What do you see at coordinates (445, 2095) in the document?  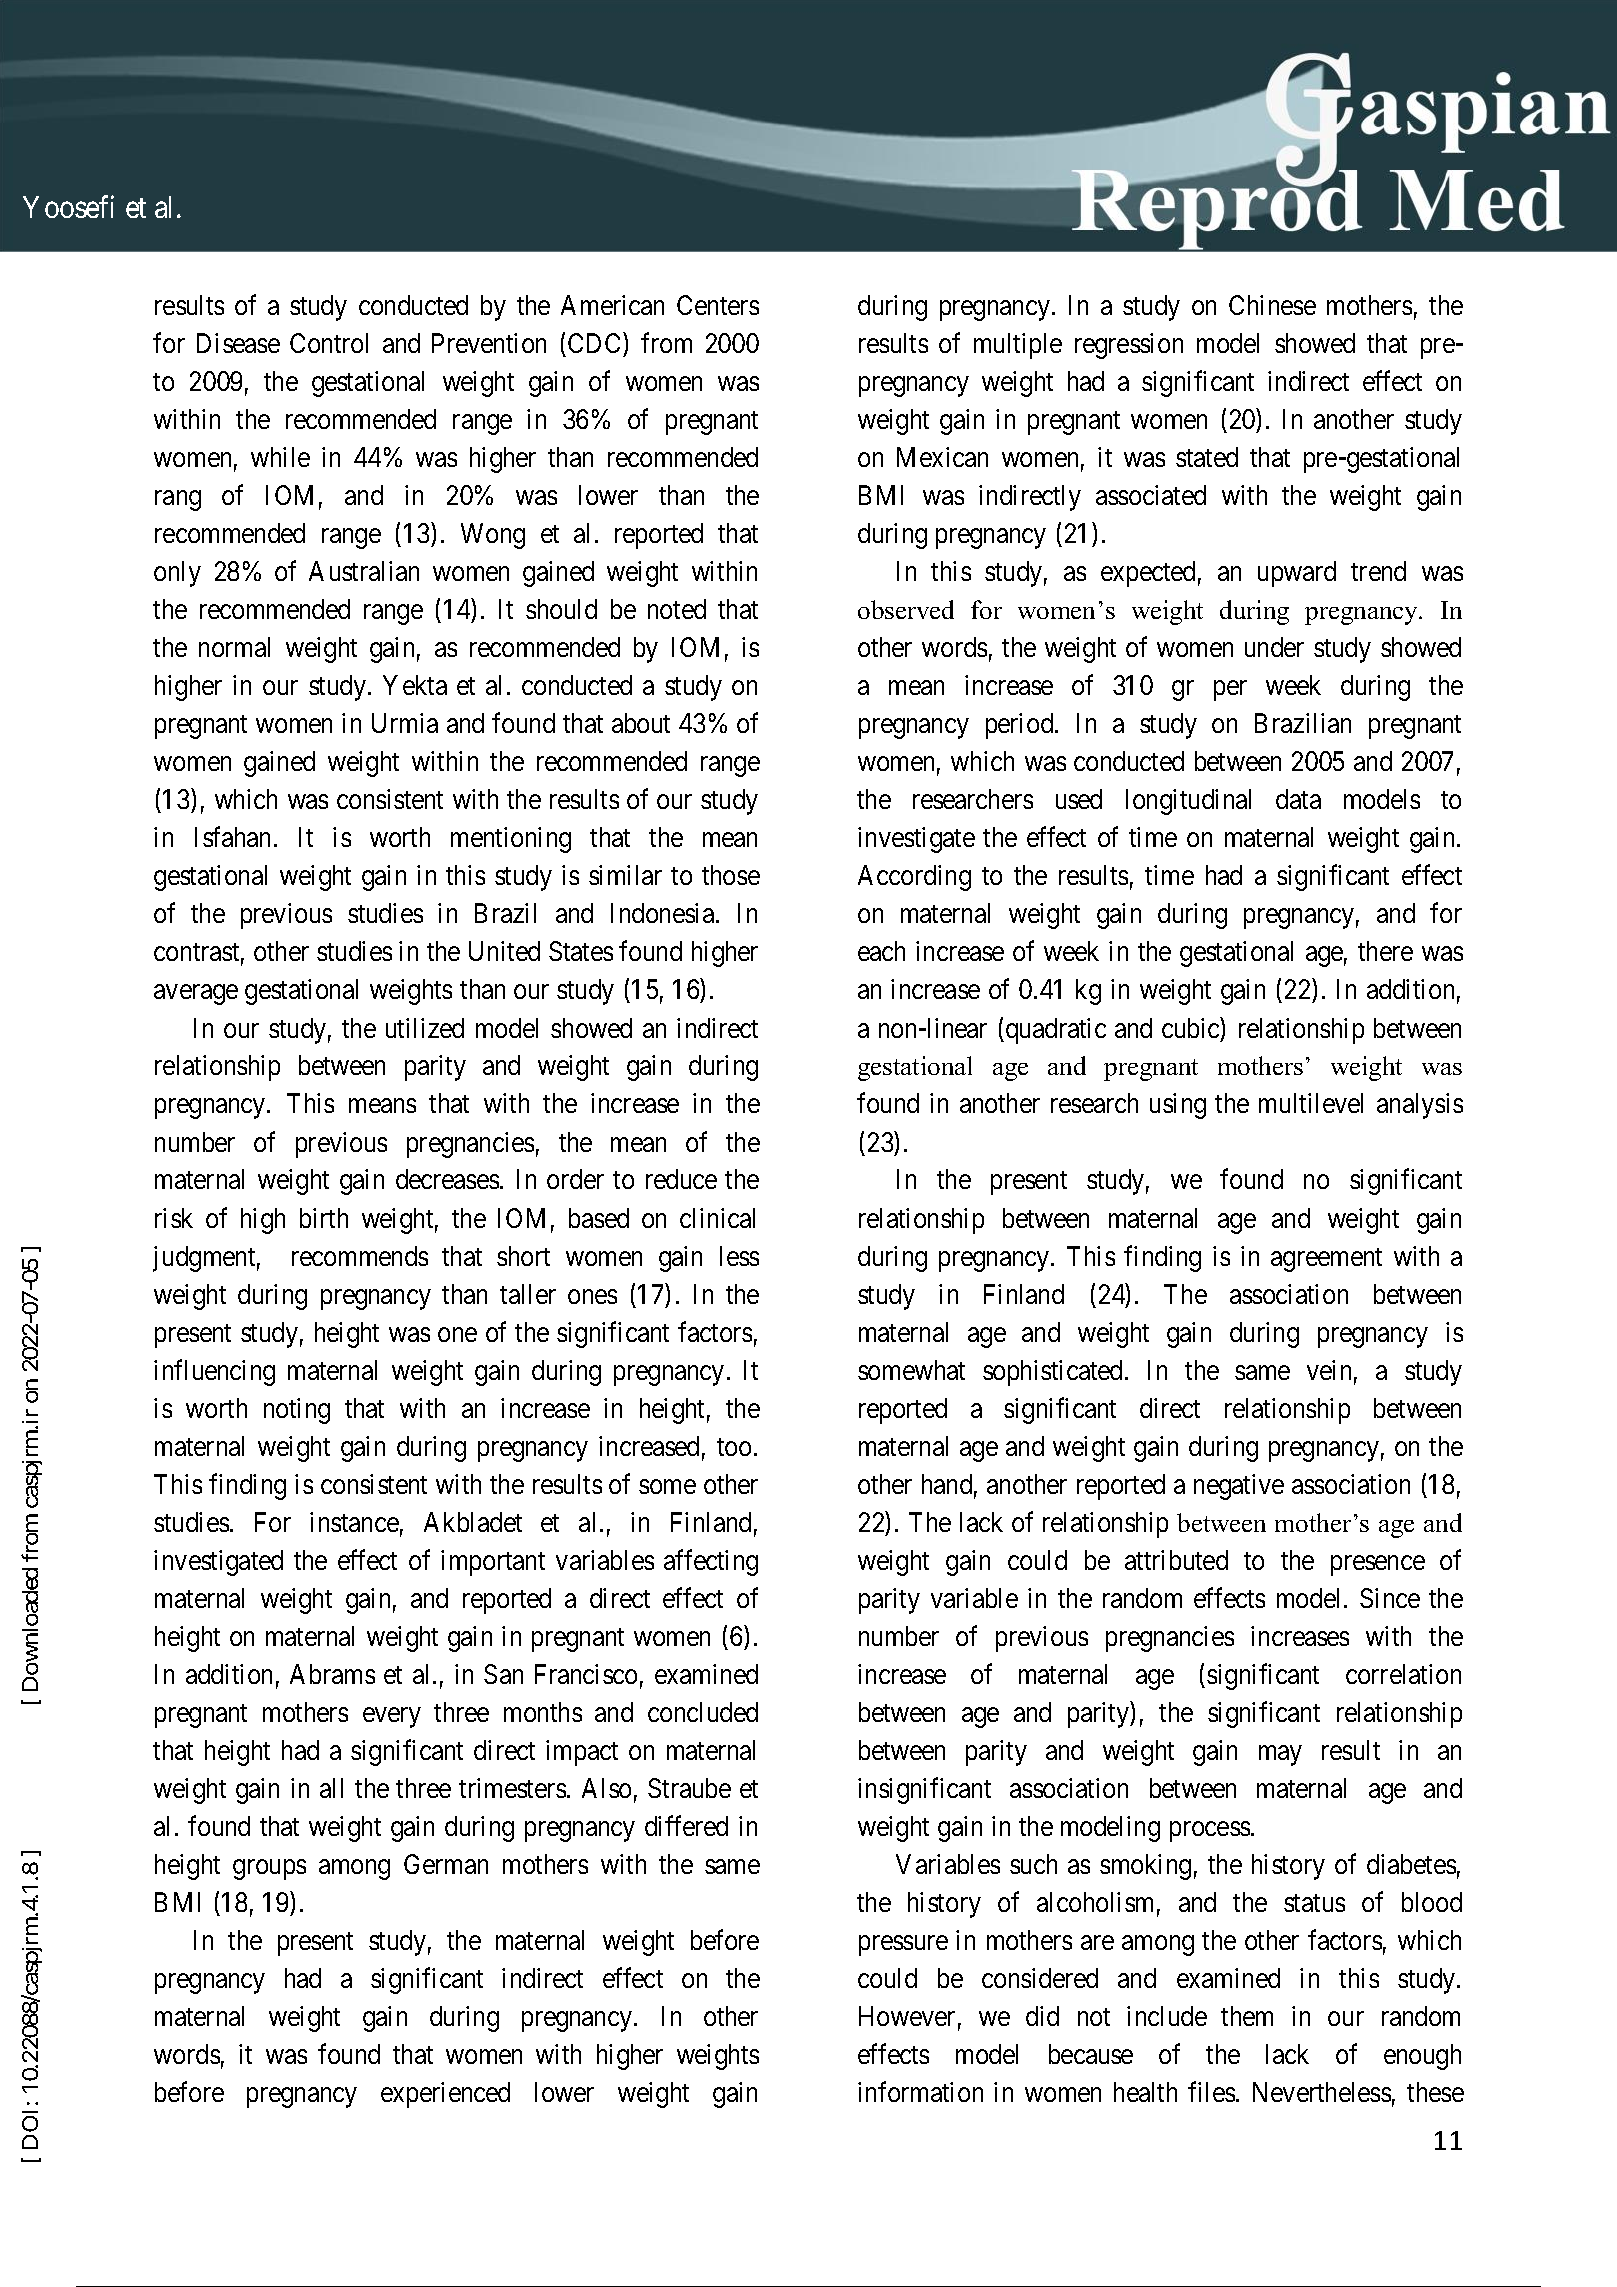 I see `experienced` at bounding box center [445, 2095].
